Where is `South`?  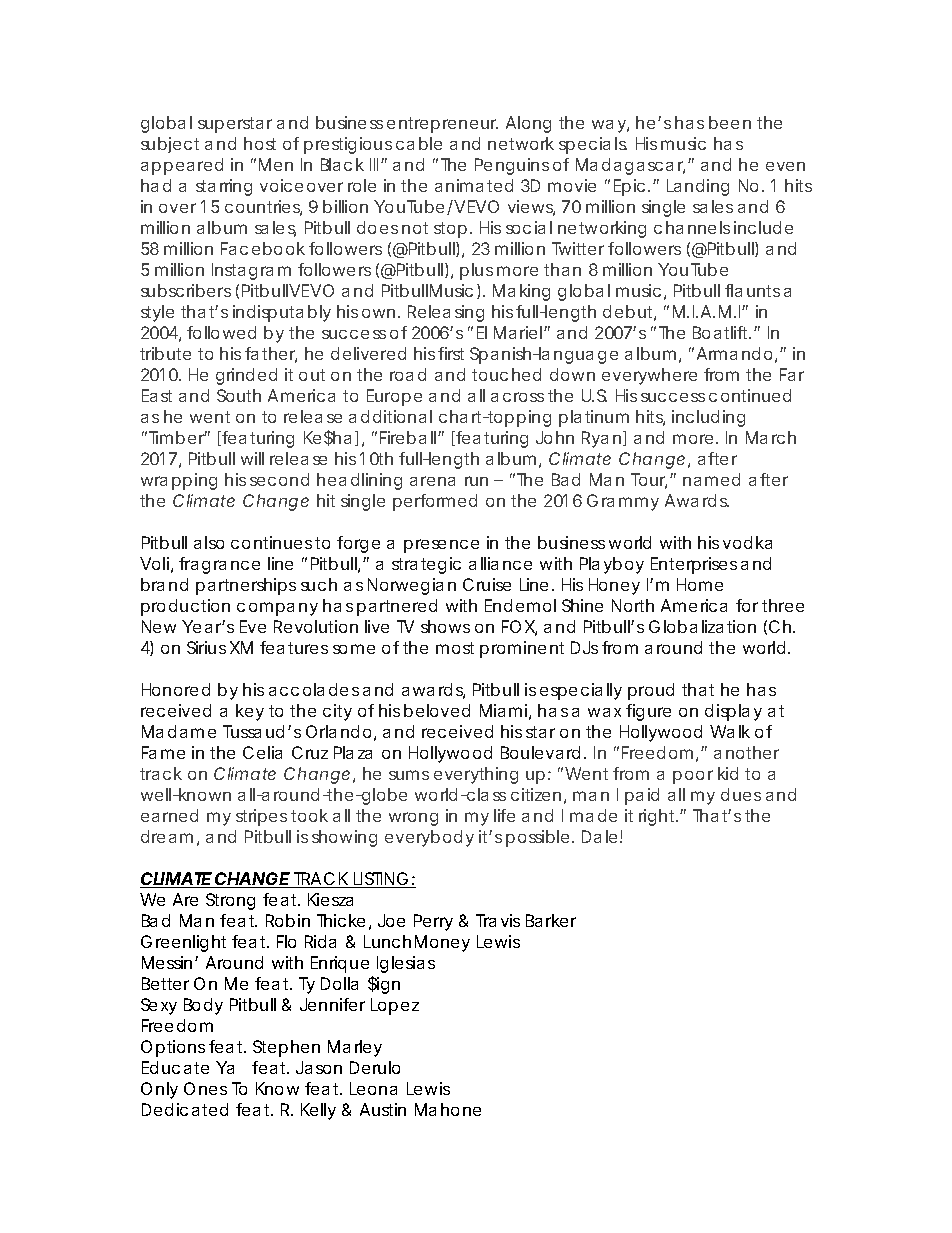 South is located at coordinates (239, 395).
